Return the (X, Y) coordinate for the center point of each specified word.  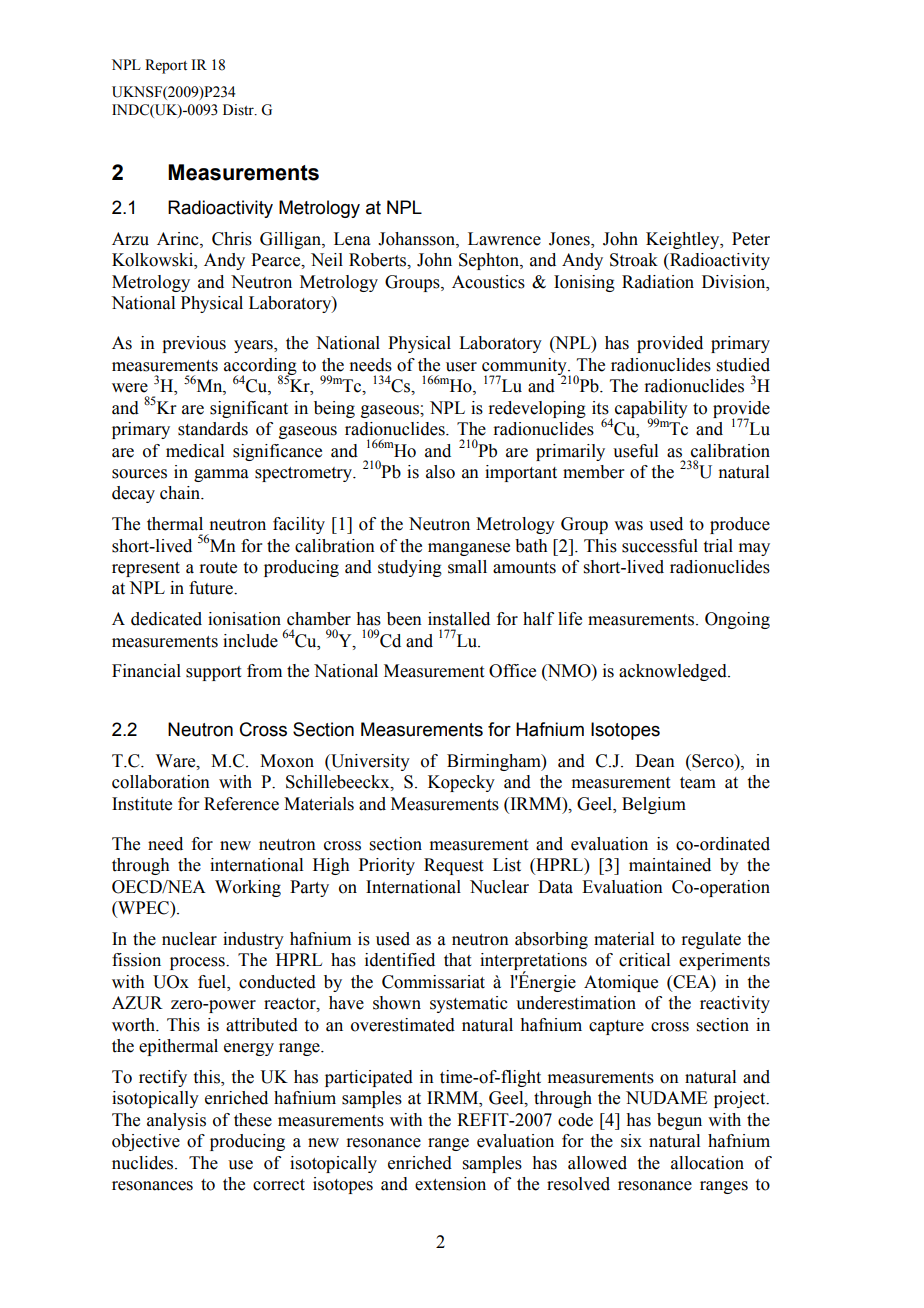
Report (166, 66)
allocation (707, 1163)
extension (450, 1184)
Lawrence (504, 239)
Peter (751, 239)
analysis (176, 1121)
